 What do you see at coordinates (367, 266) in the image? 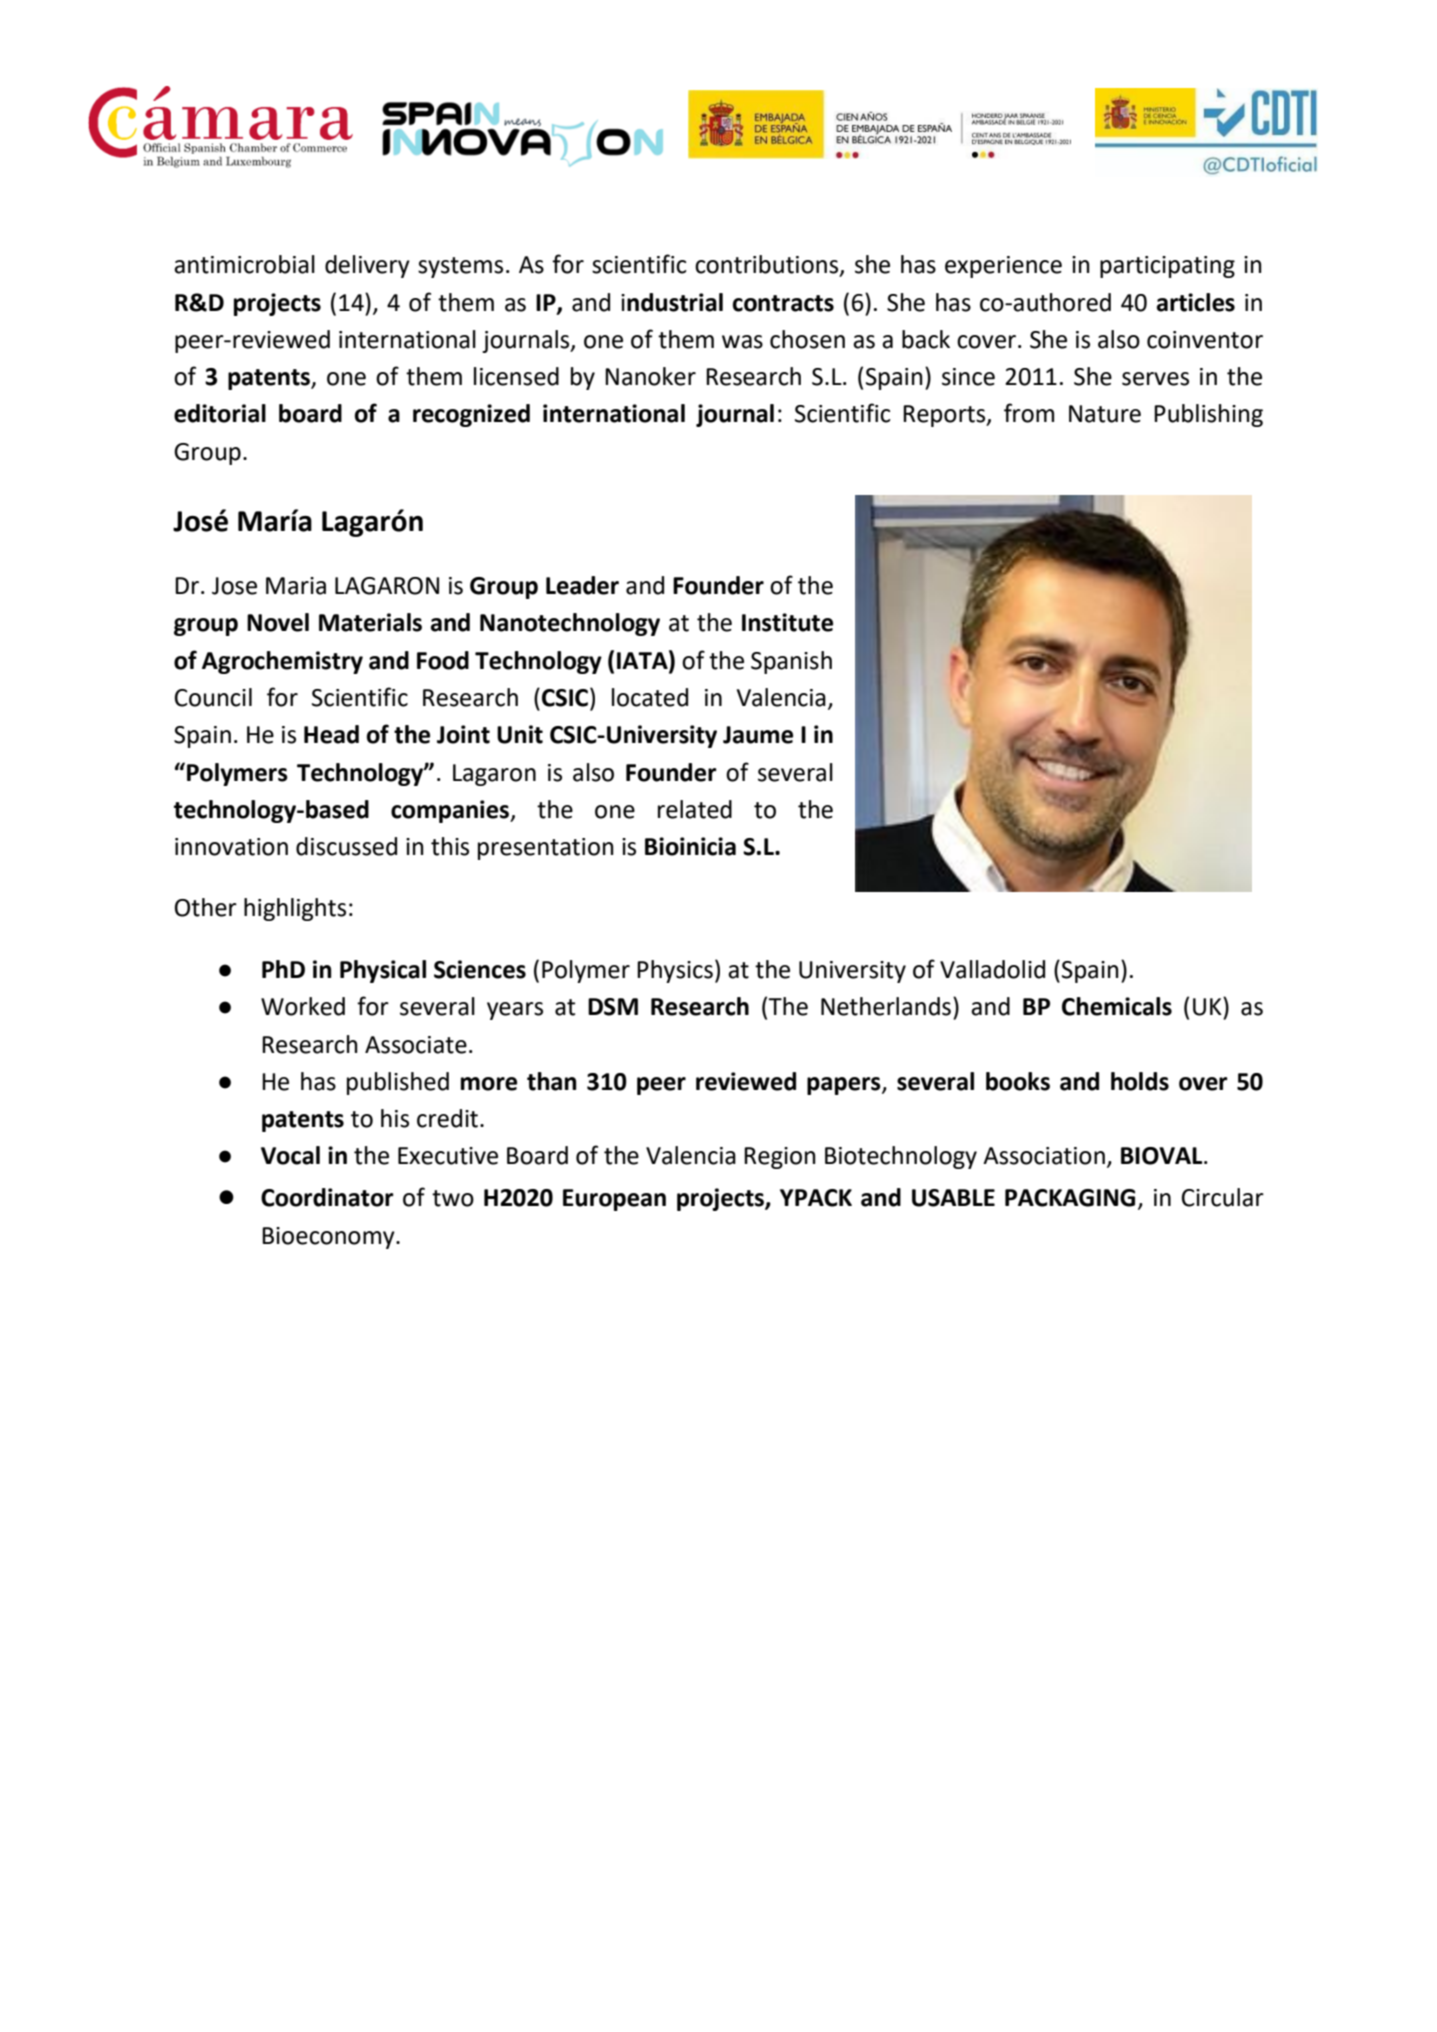
I see `delivery` at bounding box center [367, 266].
